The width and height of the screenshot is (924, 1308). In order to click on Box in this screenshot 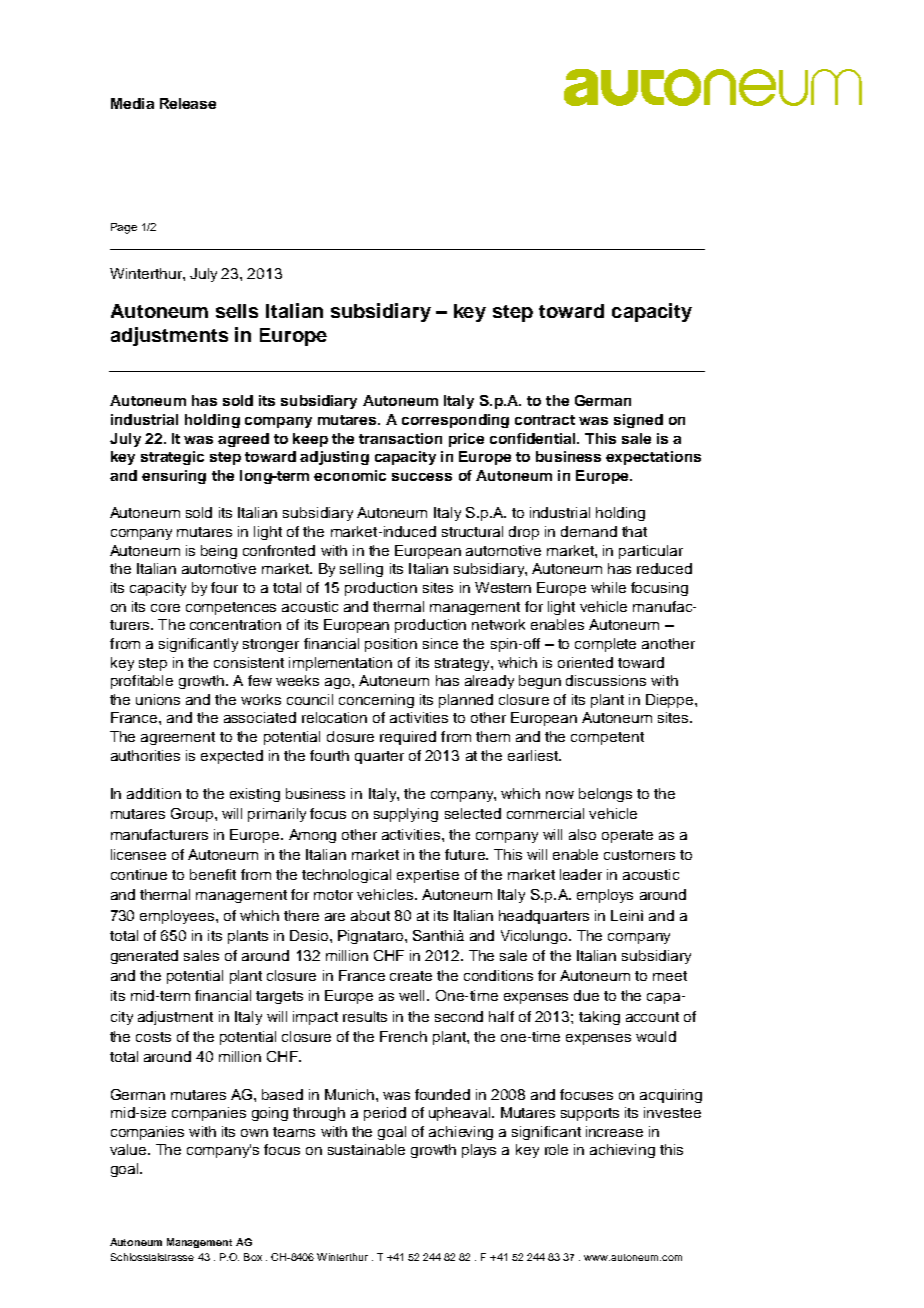, I will do `click(253, 1257)`.
